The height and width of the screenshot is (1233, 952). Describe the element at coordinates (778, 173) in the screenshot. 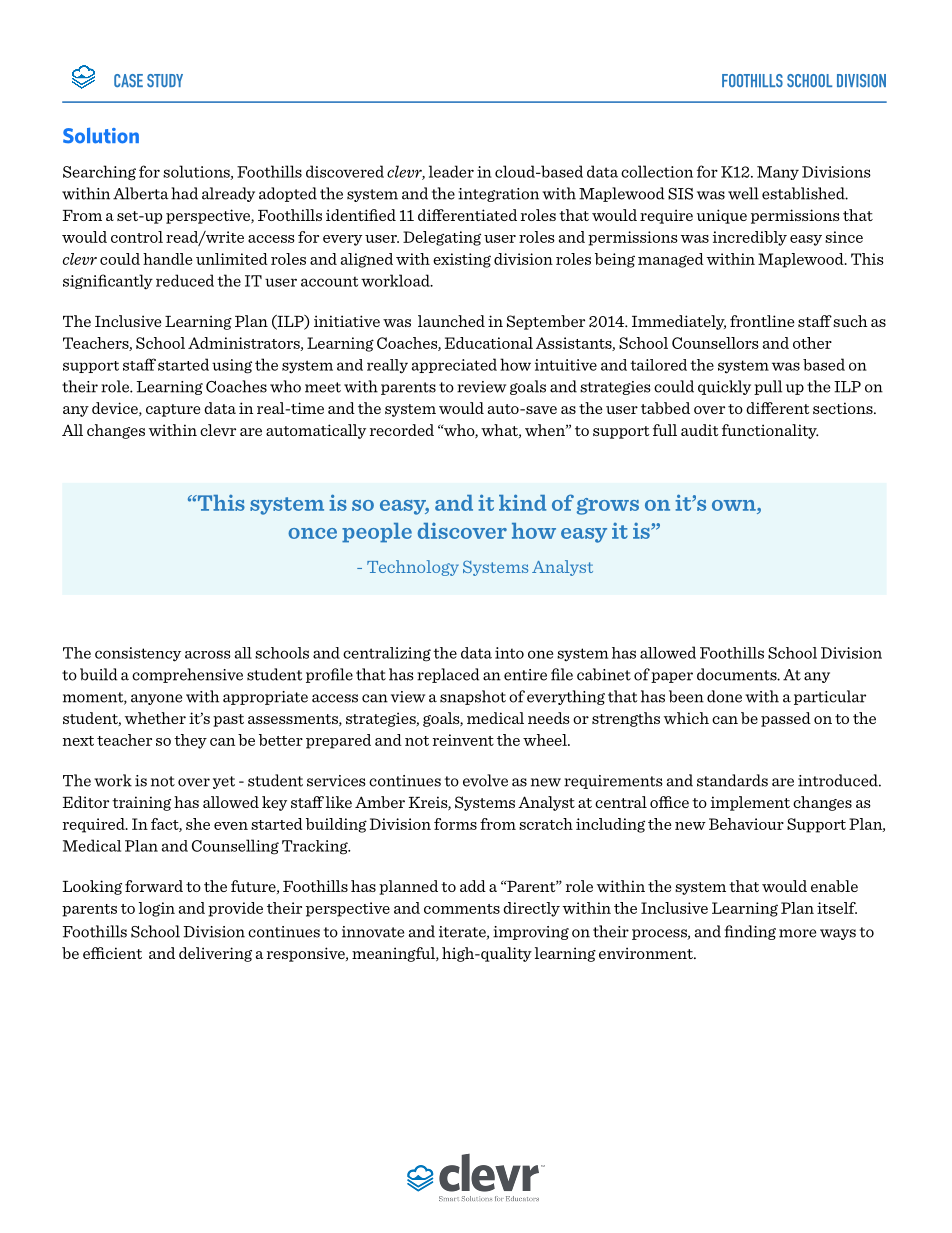

I see `Many` at that location.
